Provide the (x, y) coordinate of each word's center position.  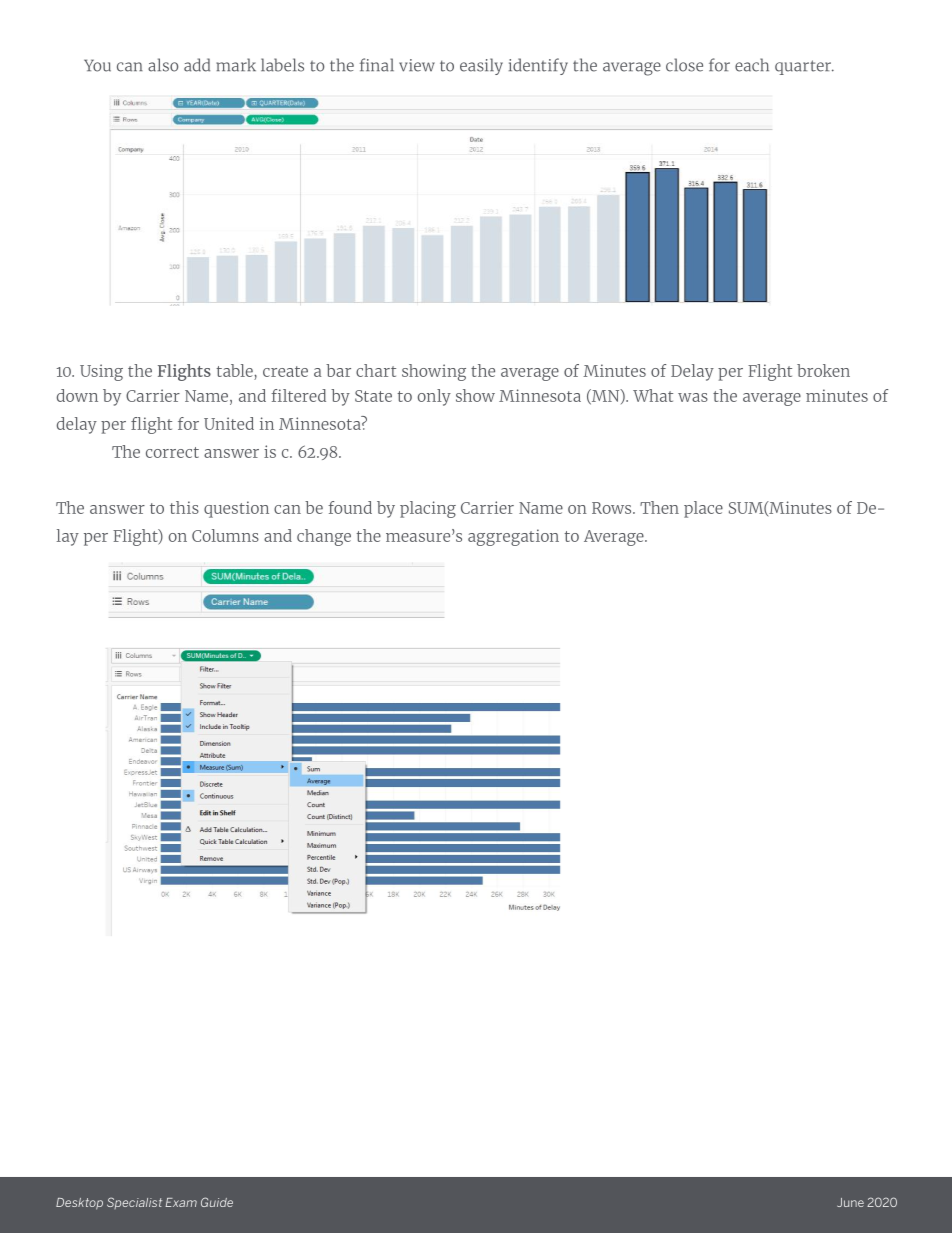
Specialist (134, 1203)
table (235, 370)
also (163, 65)
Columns (225, 535)
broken (823, 370)
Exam (181, 1202)
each (752, 65)
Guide (217, 1202)
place (703, 509)
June (850, 1202)
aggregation (513, 537)
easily (481, 66)
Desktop (79, 1204)
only (434, 397)
